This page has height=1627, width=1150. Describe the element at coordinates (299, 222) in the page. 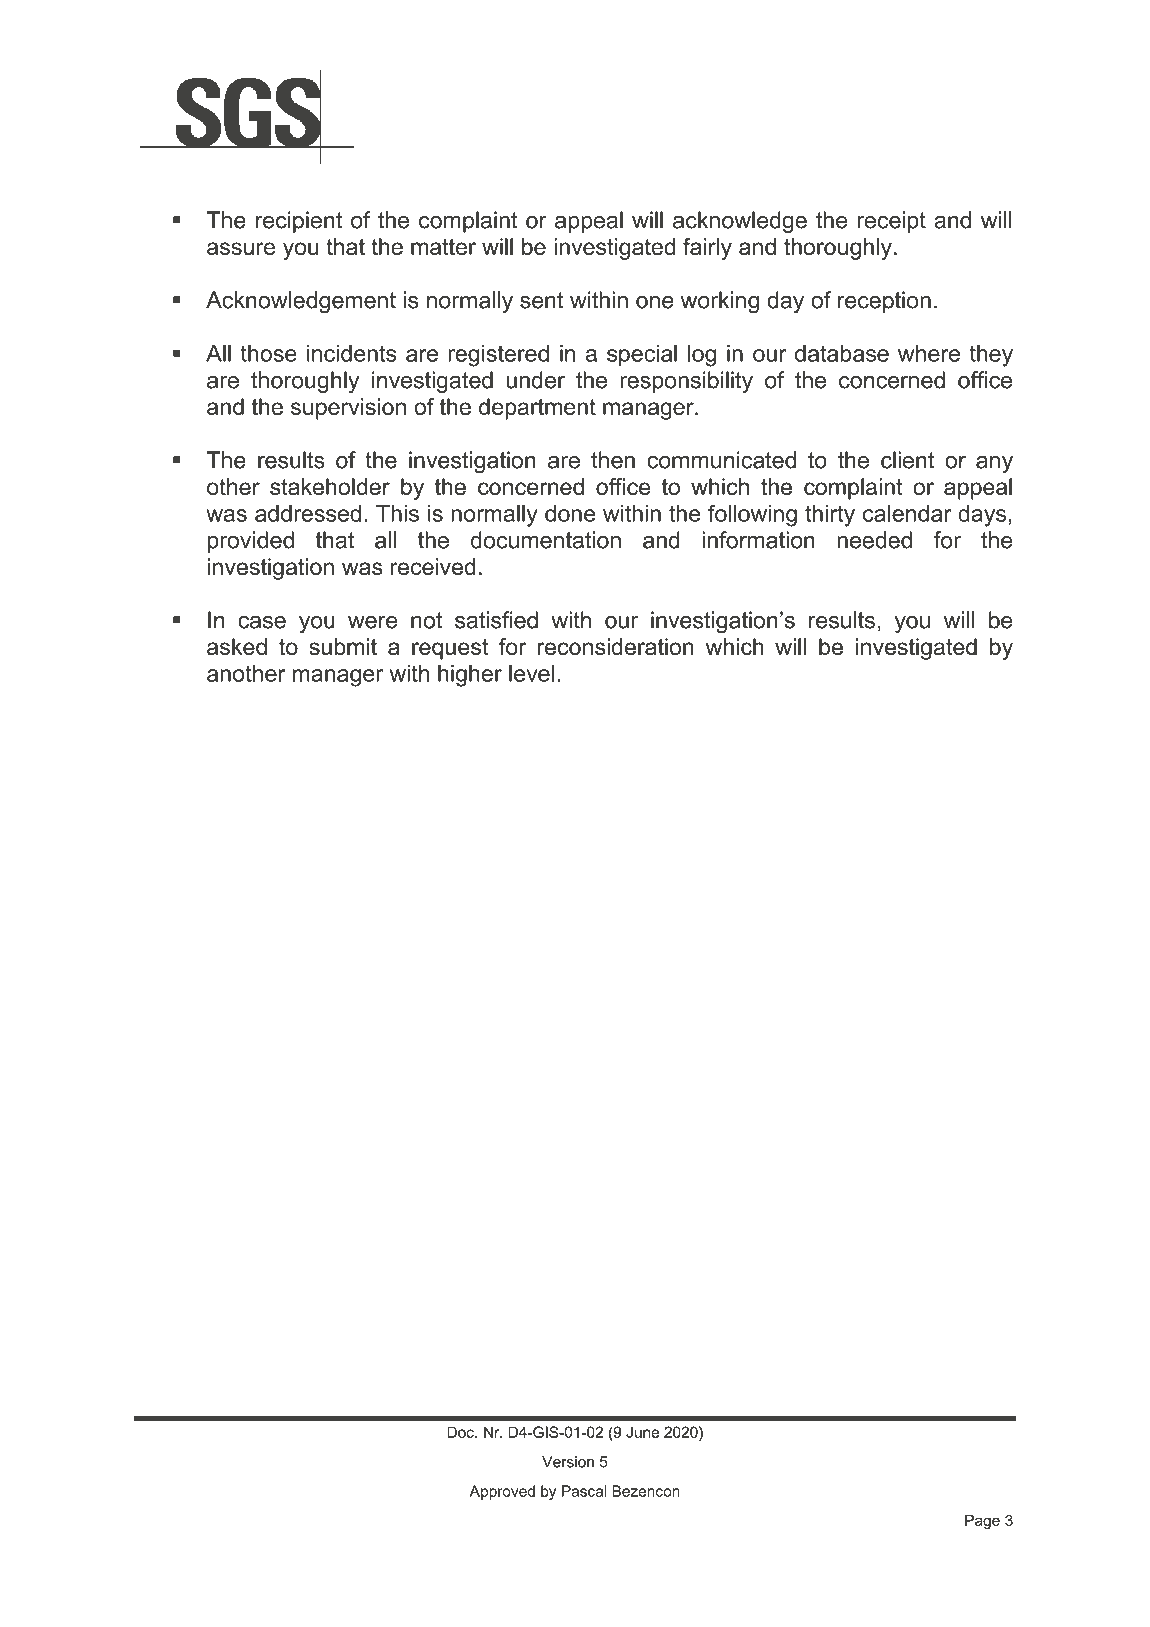

I see `recipient` at that location.
